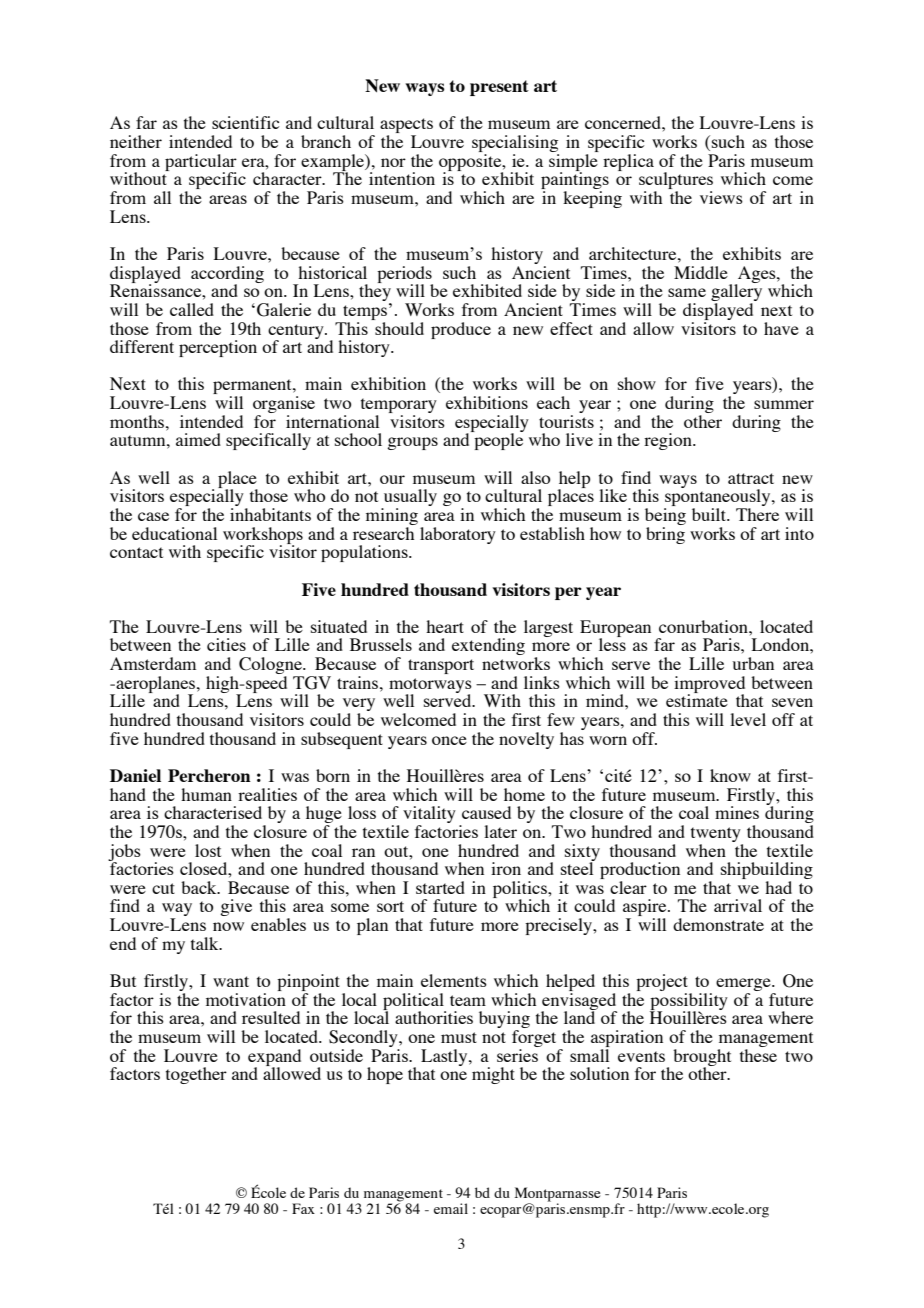 Image resolution: width=924 pixels, height=1308 pixels. I want to click on extending, so click(488, 646).
